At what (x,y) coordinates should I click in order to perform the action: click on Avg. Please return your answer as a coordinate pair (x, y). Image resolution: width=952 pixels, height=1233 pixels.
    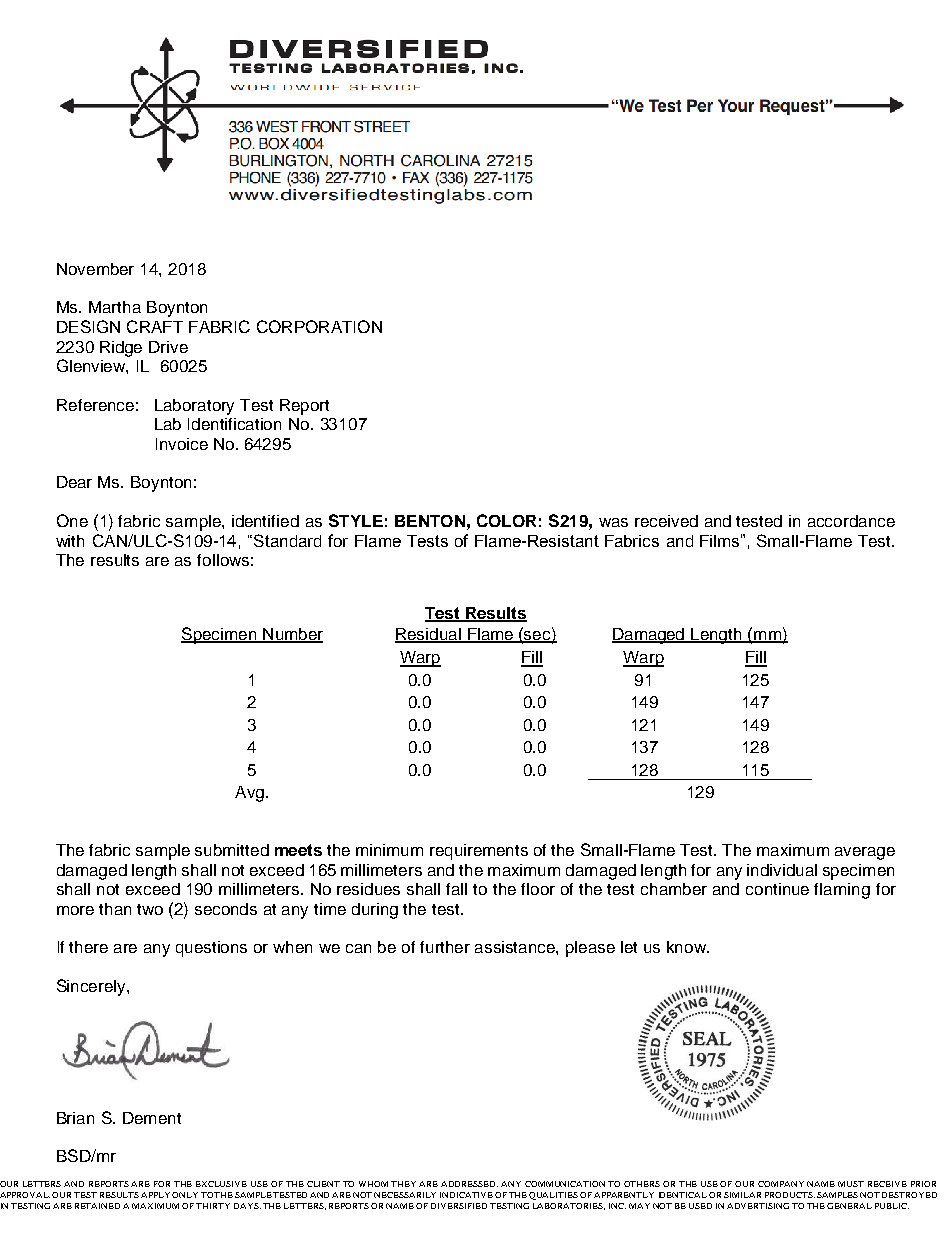
    Looking at the image, I should click on (249, 794).
